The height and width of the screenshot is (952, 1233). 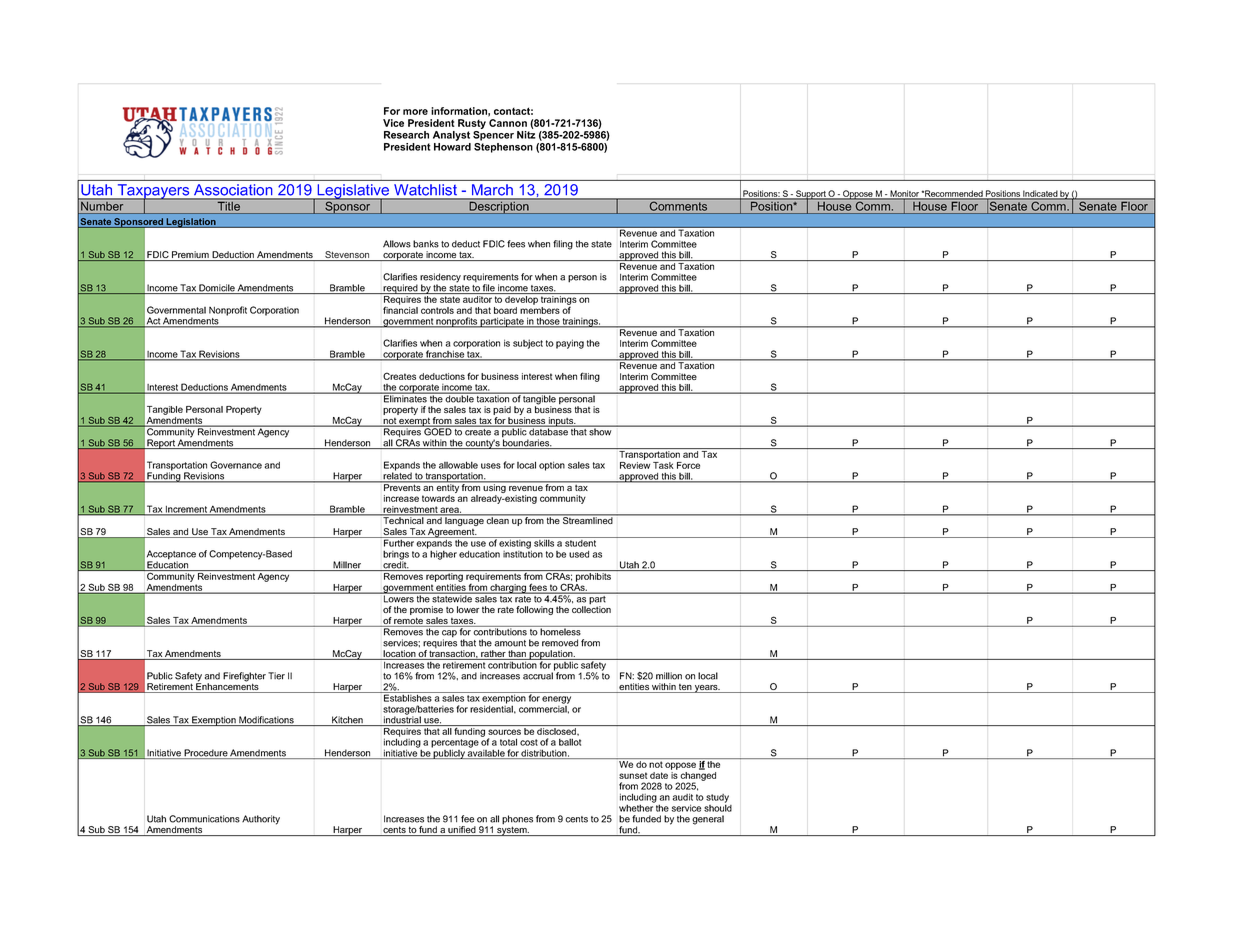 What do you see at coordinates (261, 820) in the screenshot?
I see `Authority` at bounding box center [261, 820].
